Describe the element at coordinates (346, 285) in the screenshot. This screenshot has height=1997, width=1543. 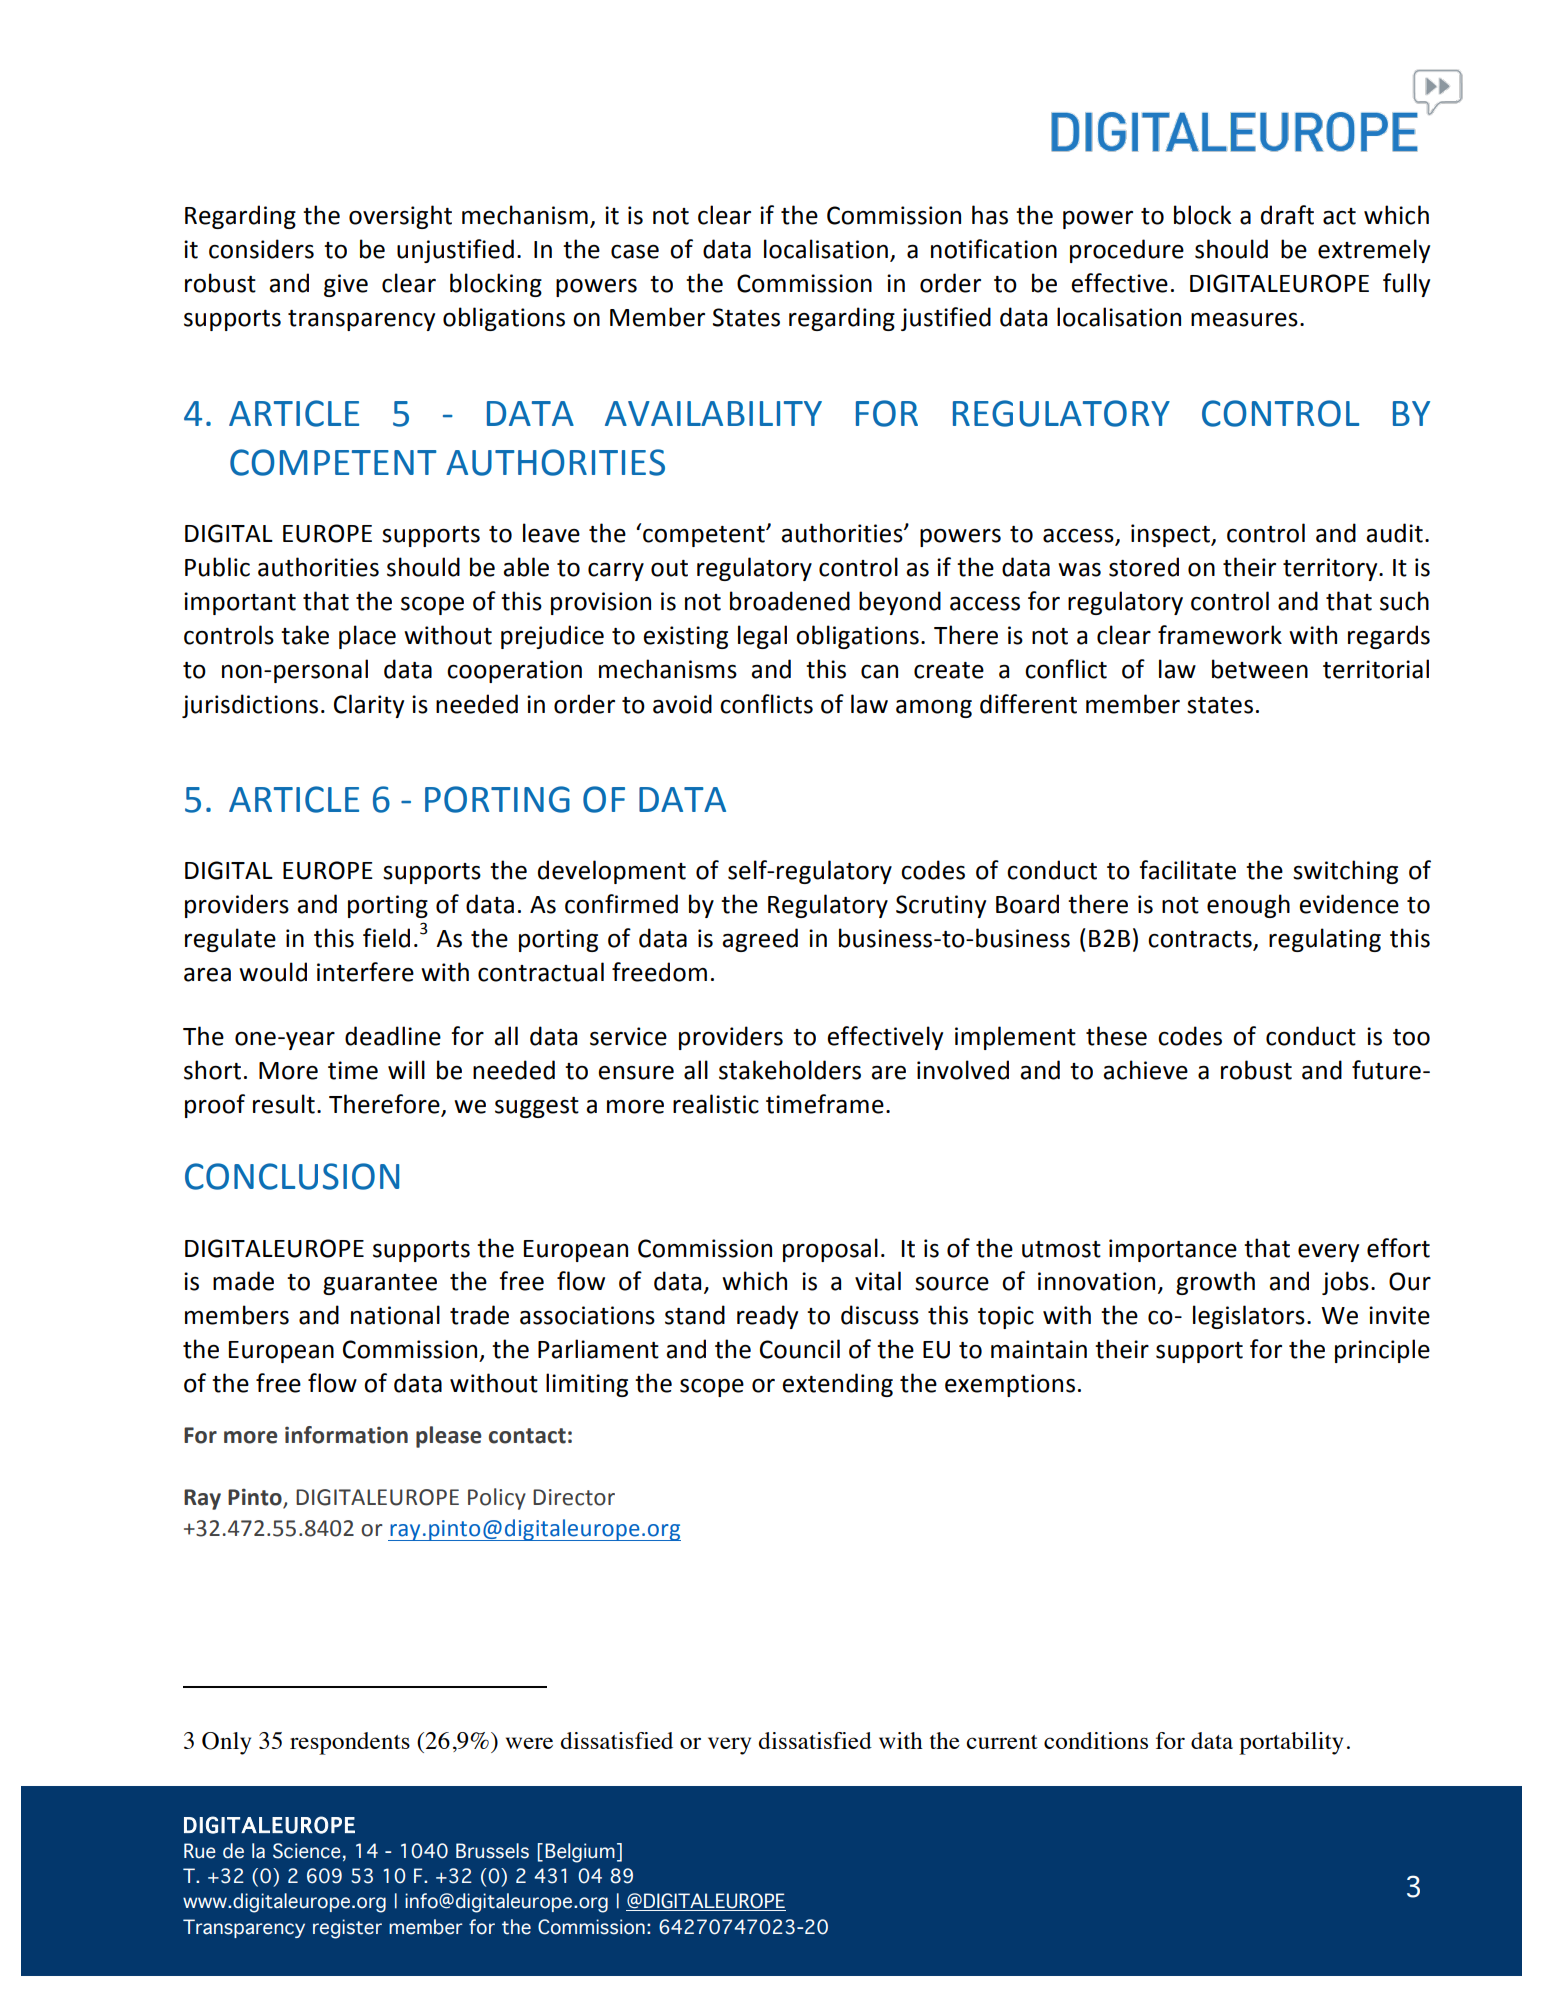
I see `give` at that location.
